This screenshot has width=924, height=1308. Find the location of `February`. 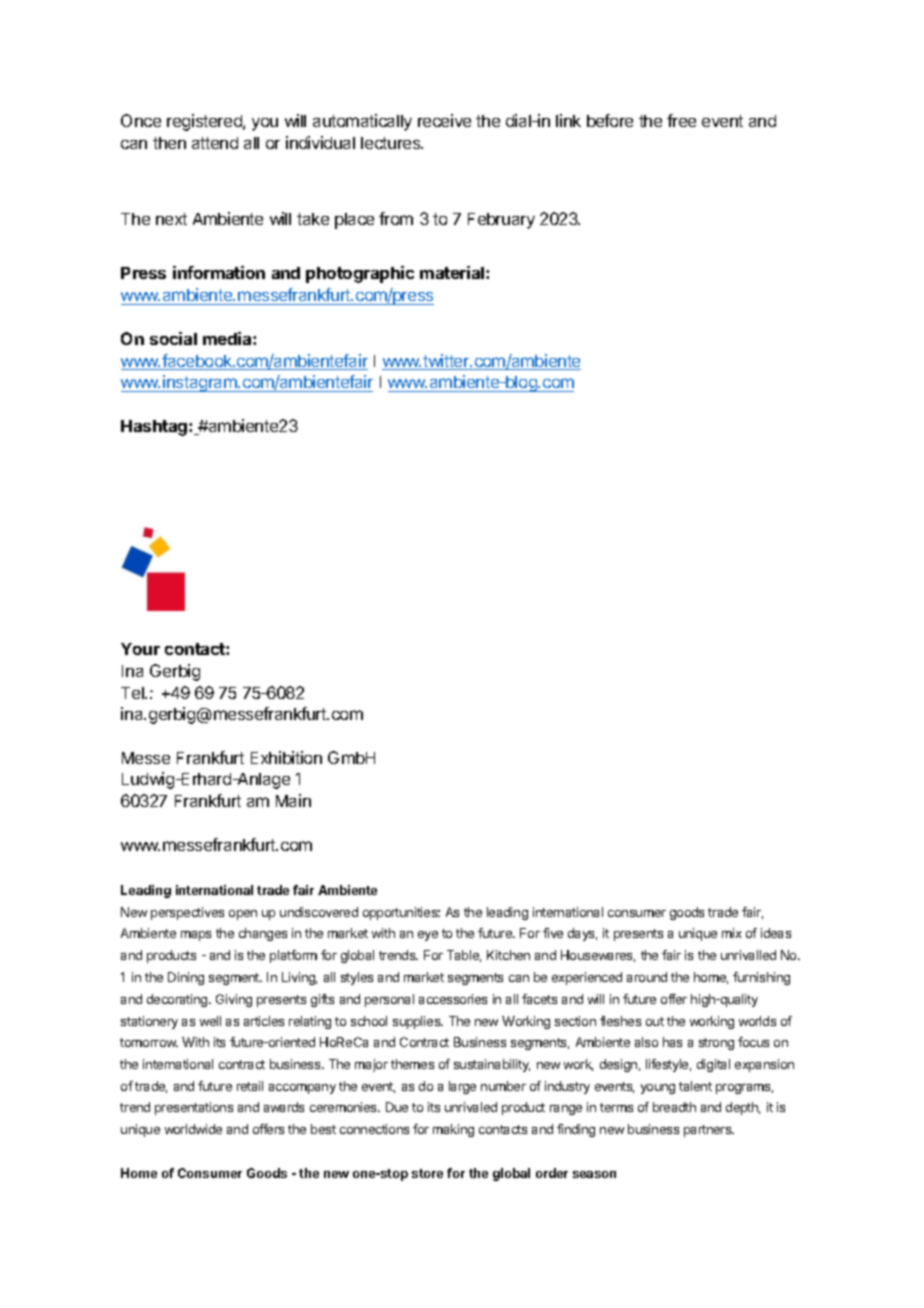

February is located at coordinates (501, 221).
